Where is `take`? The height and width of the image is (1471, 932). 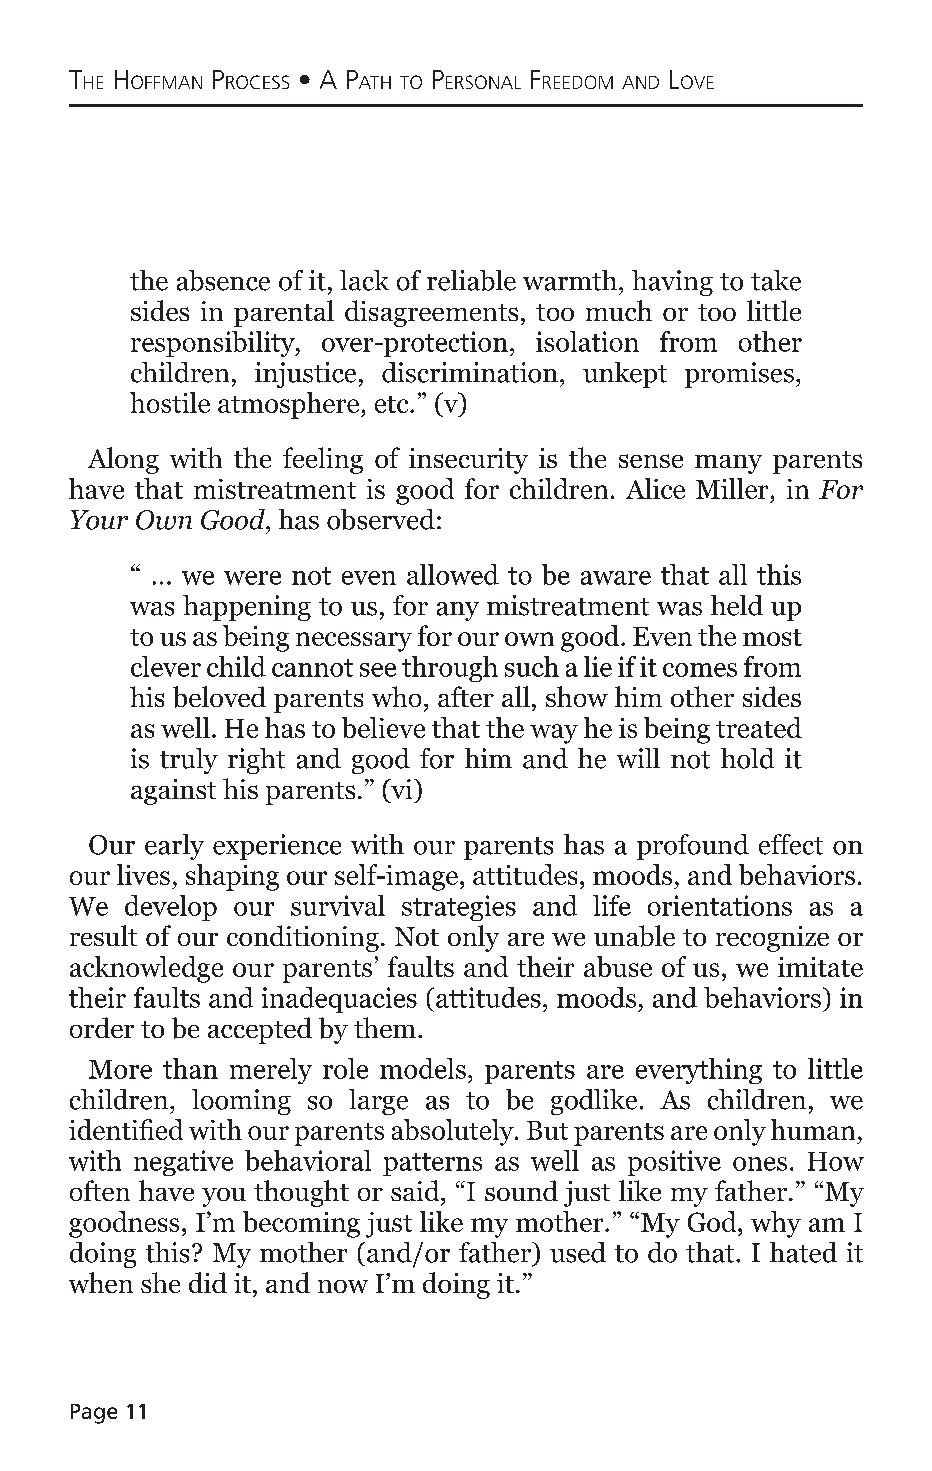 take is located at coordinates (776, 280).
